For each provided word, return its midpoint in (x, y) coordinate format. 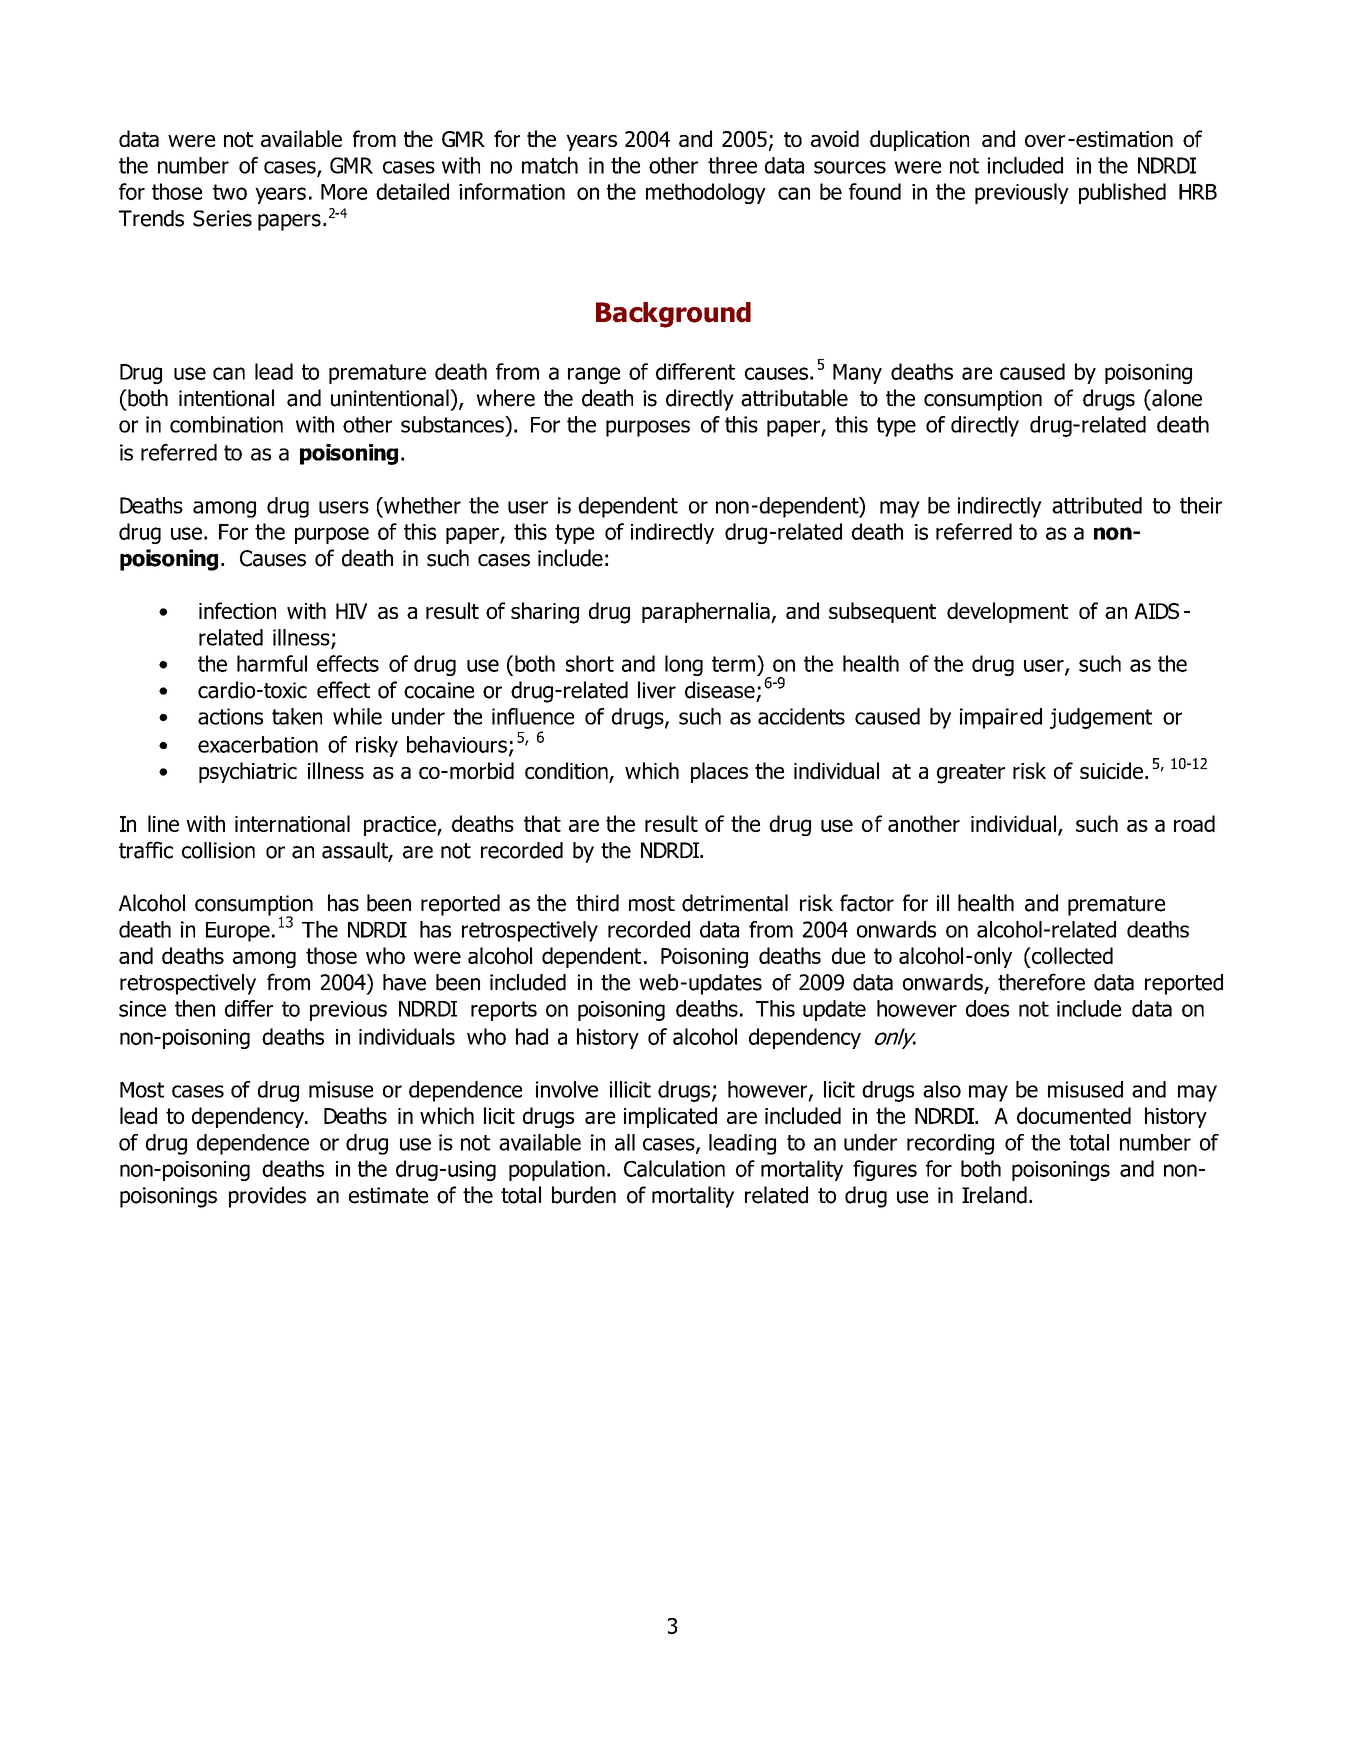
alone (1176, 398)
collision (218, 850)
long (684, 665)
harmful (272, 663)
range (594, 375)
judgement (1101, 718)
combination (226, 424)
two (230, 192)
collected (1071, 955)
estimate (388, 1195)
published (1122, 193)
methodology (706, 193)
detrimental (735, 903)
